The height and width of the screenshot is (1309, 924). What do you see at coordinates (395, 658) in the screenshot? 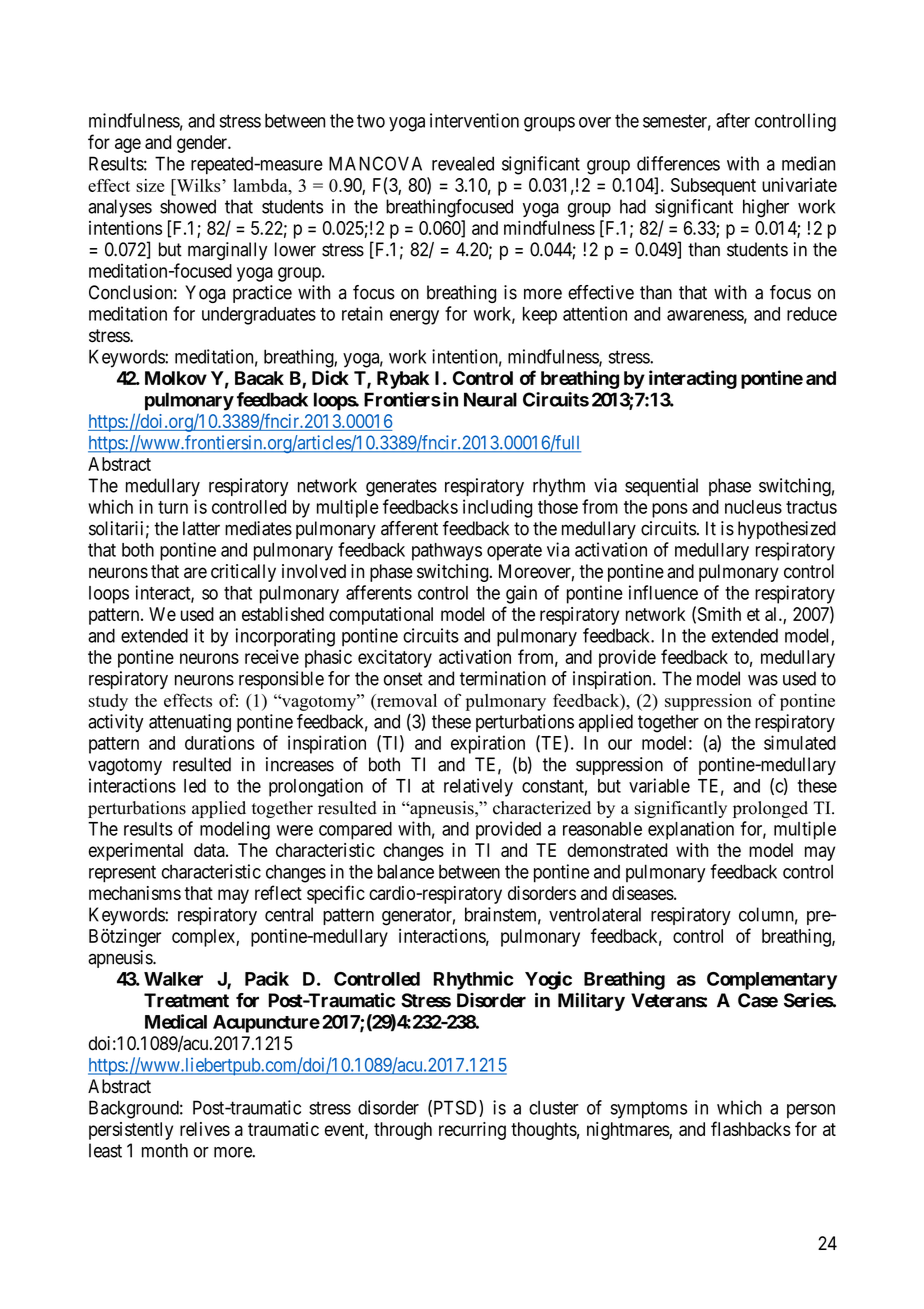
I see `excitatory` at bounding box center [395, 658].
